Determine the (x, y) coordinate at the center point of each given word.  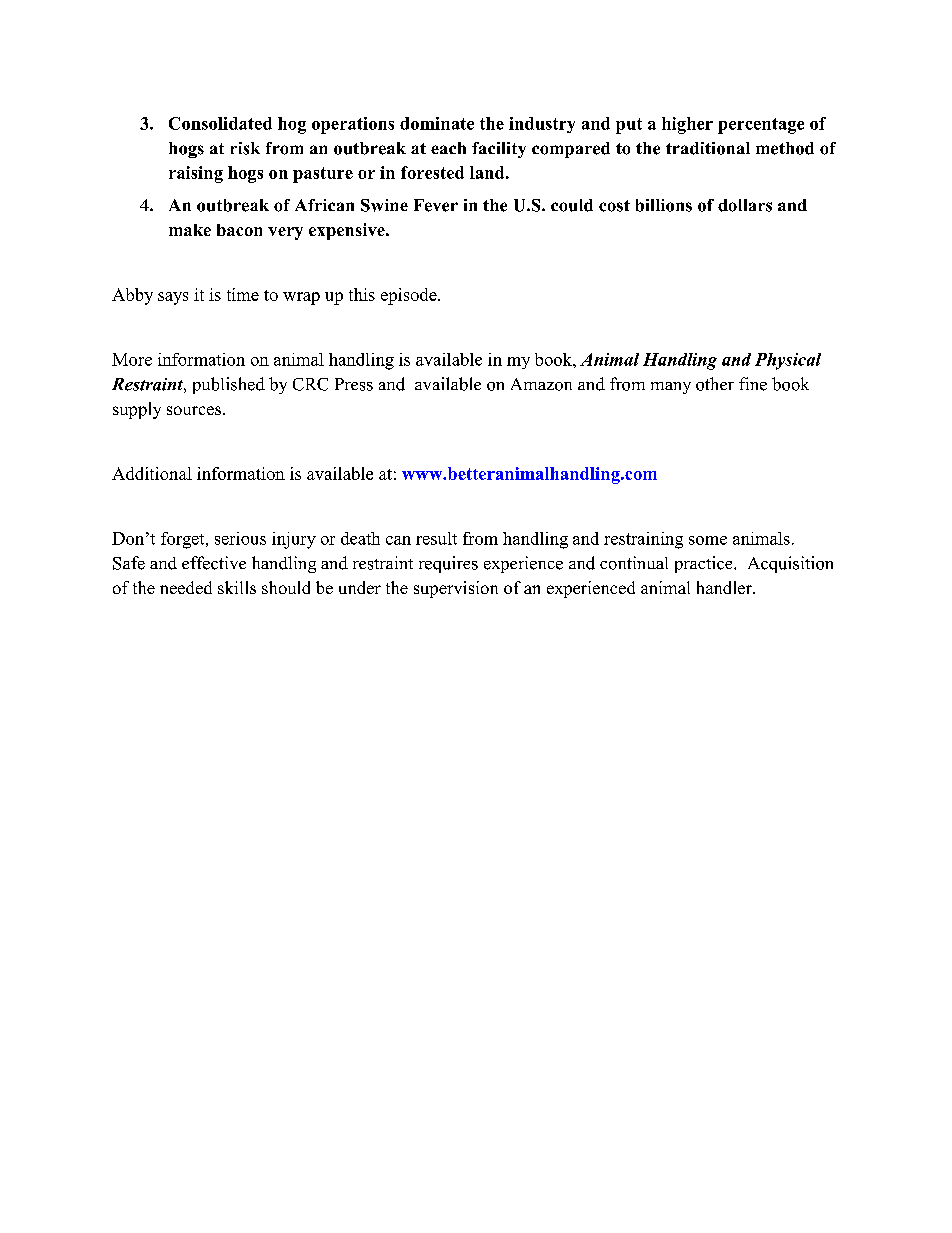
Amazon (541, 384)
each (448, 148)
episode (410, 296)
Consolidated (220, 123)
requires (448, 564)
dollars (745, 205)
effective (214, 563)
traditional (708, 148)
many (671, 388)
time (243, 294)
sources (195, 410)
